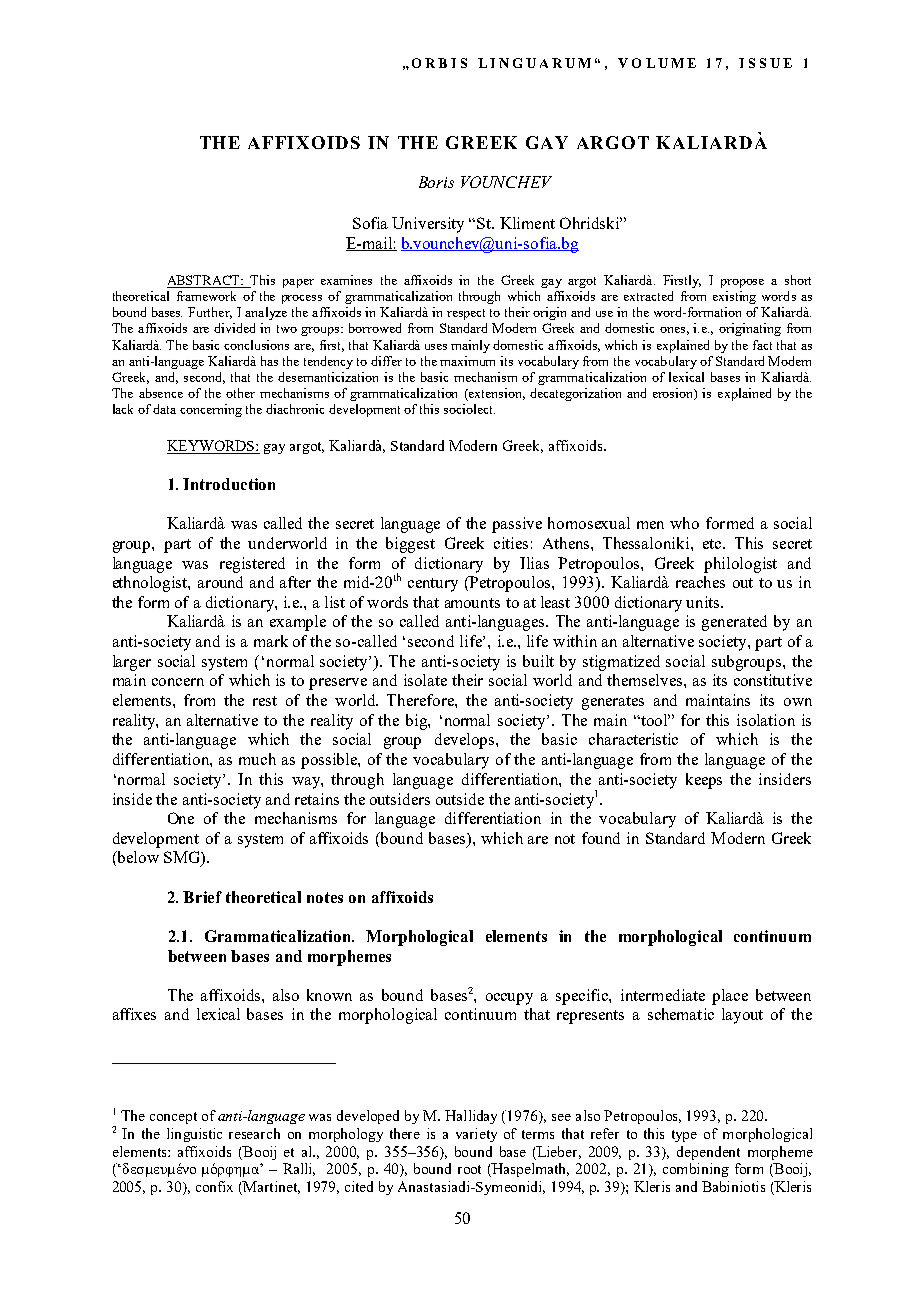 The height and width of the image is (1308, 924). Describe the element at coordinates (137, 858) in the image. I see `below` at that location.
